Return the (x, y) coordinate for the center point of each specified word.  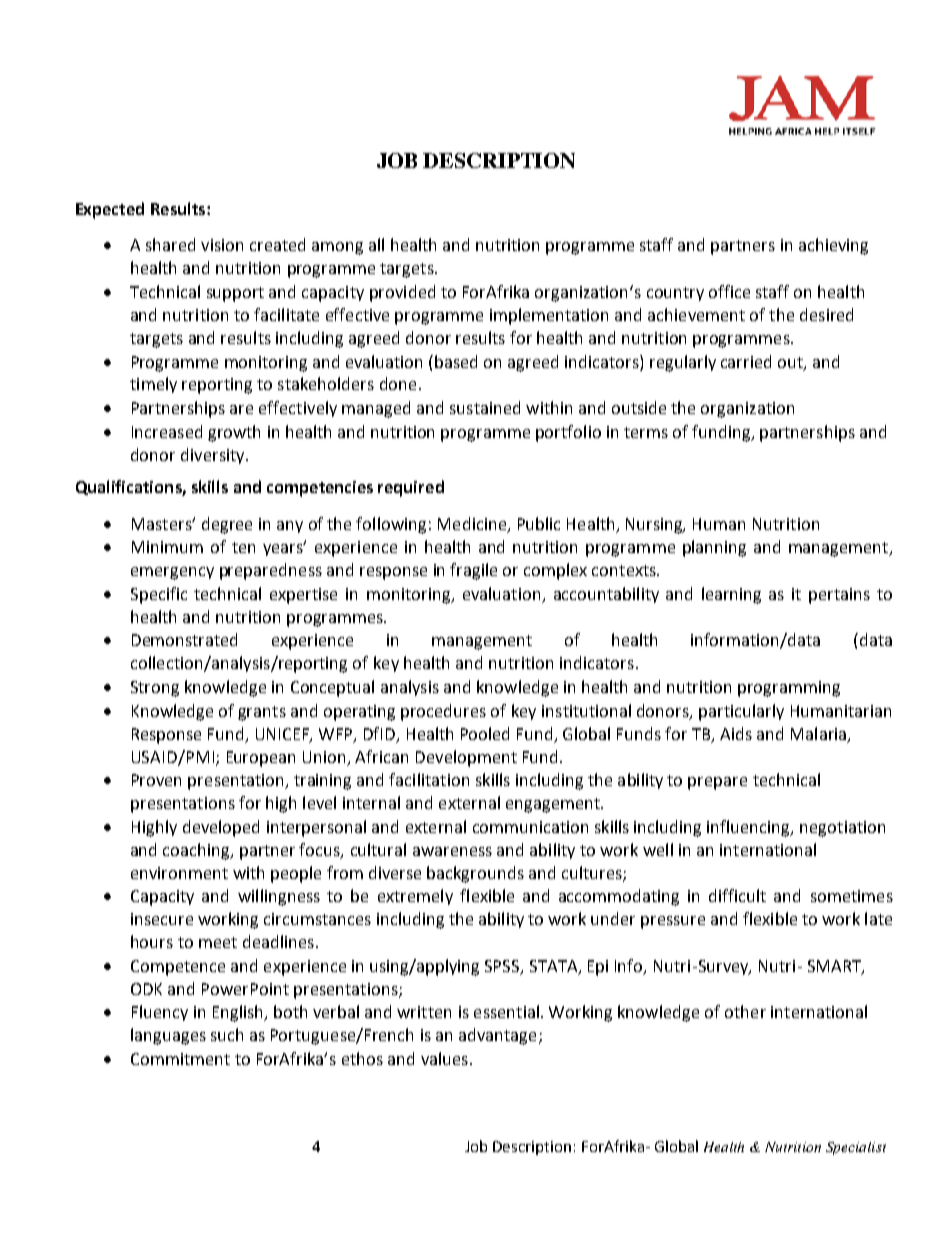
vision (222, 245)
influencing (750, 828)
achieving (833, 246)
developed (221, 828)
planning (714, 548)
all (376, 244)
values (444, 1058)
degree (227, 525)
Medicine (473, 524)
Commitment (180, 1059)
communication (530, 827)
